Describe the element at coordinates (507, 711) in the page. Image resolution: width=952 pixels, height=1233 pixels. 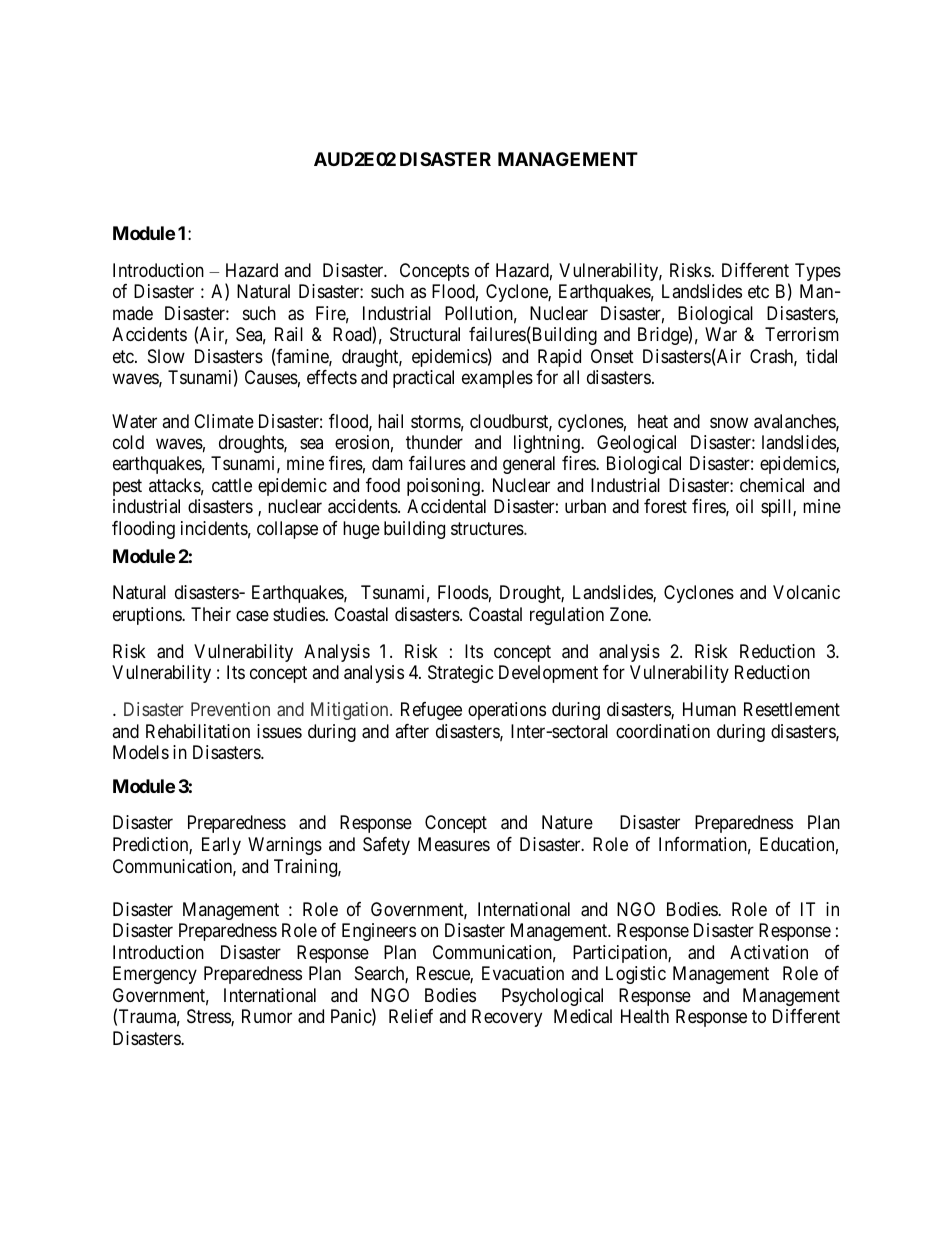
I see `operations` at that location.
